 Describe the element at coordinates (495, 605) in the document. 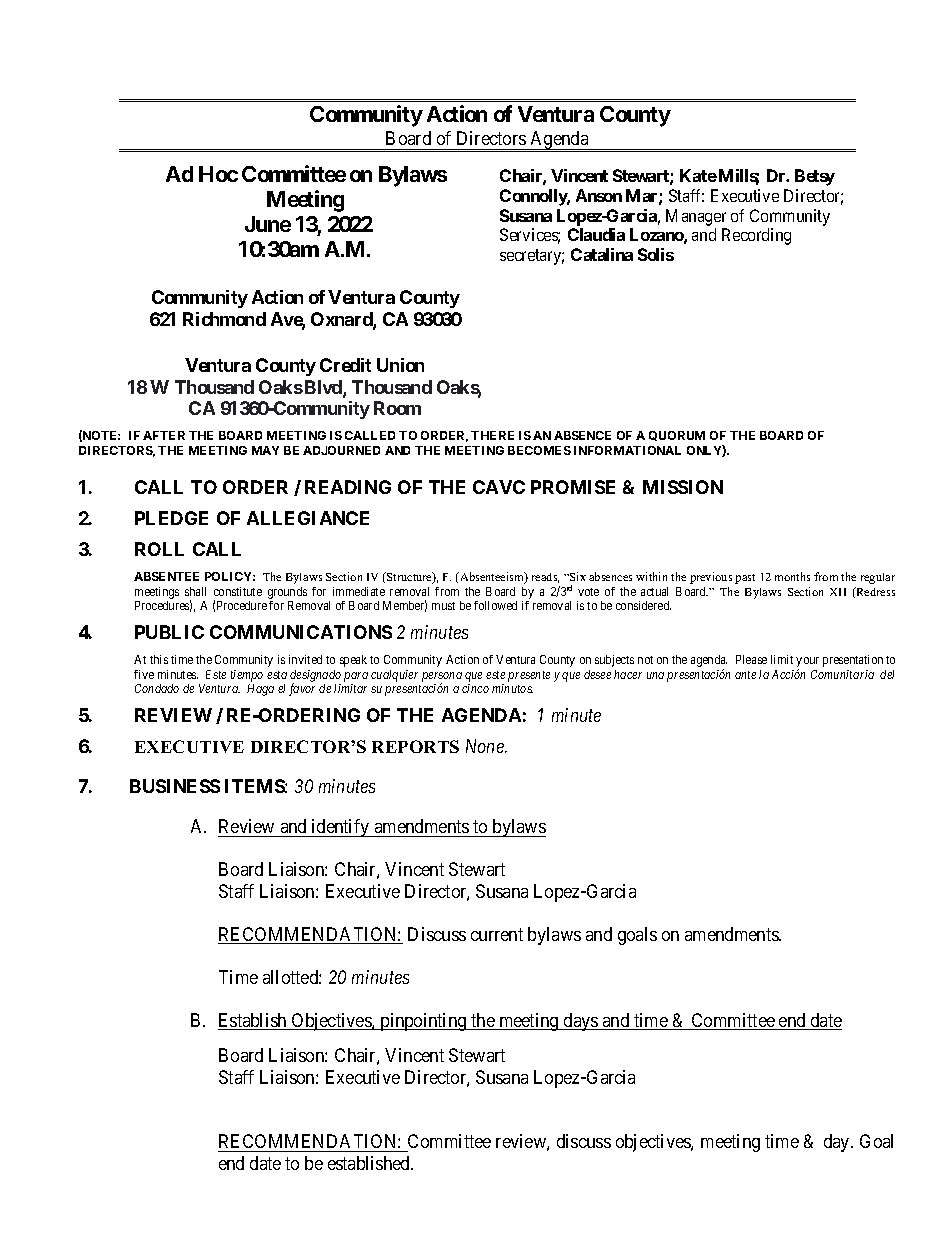

I see `followed` at that location.
